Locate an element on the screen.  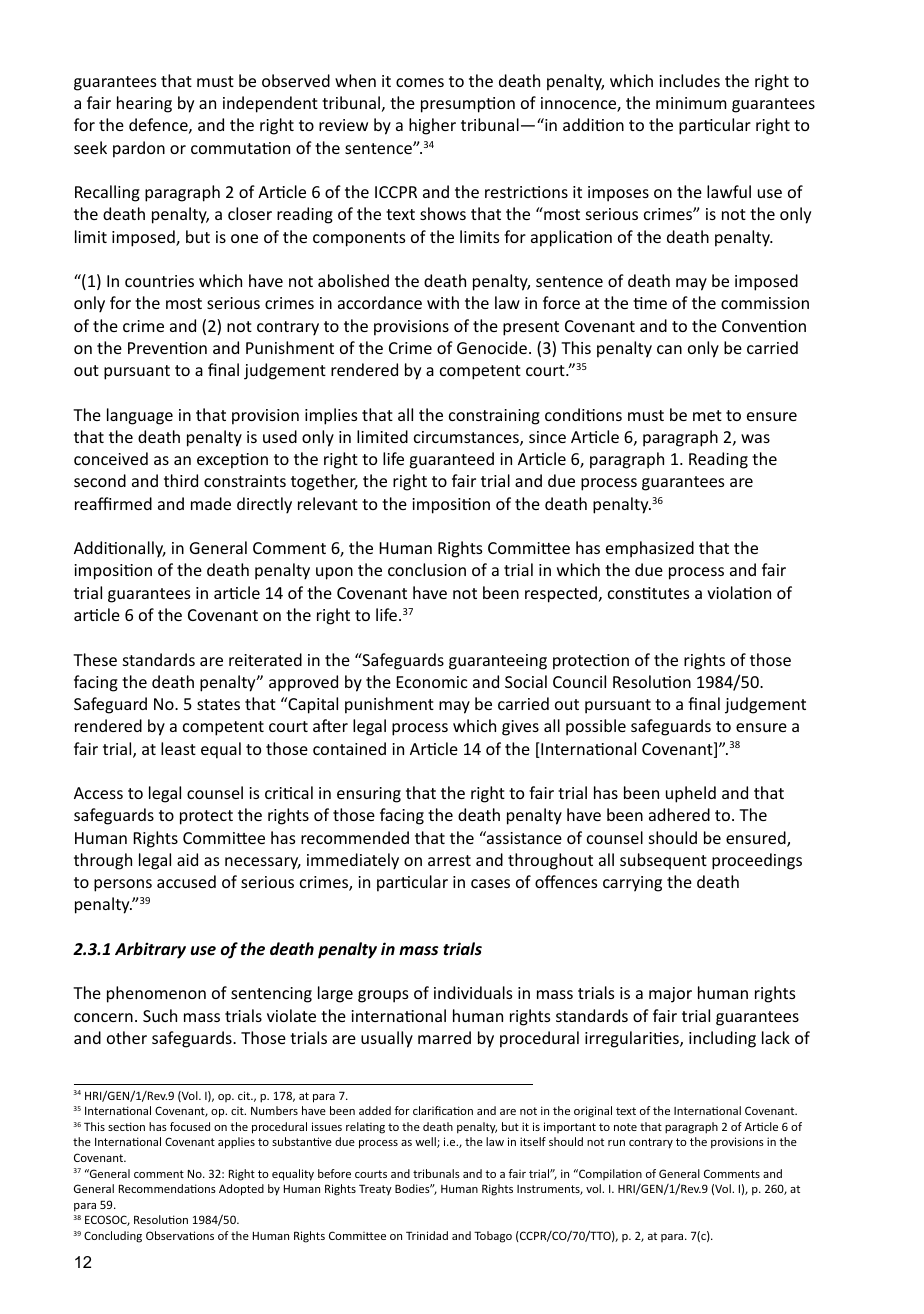
hearing is located at coordinates (144, 104).
